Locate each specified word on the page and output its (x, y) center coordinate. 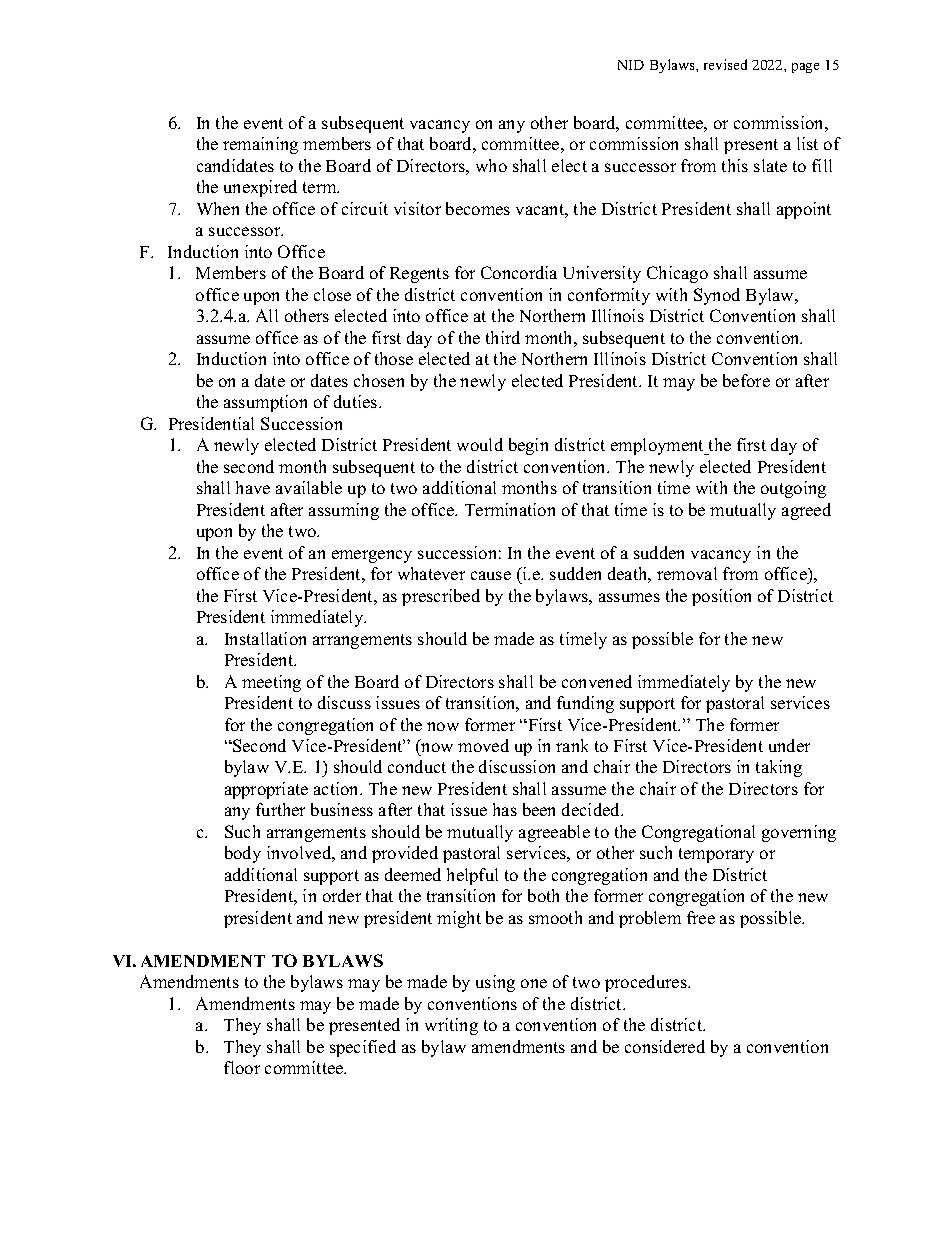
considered (665, 1046)
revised (725, 64)
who (491, 165)
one (534, 983)
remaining (260, 145)
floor (242, 1067)
